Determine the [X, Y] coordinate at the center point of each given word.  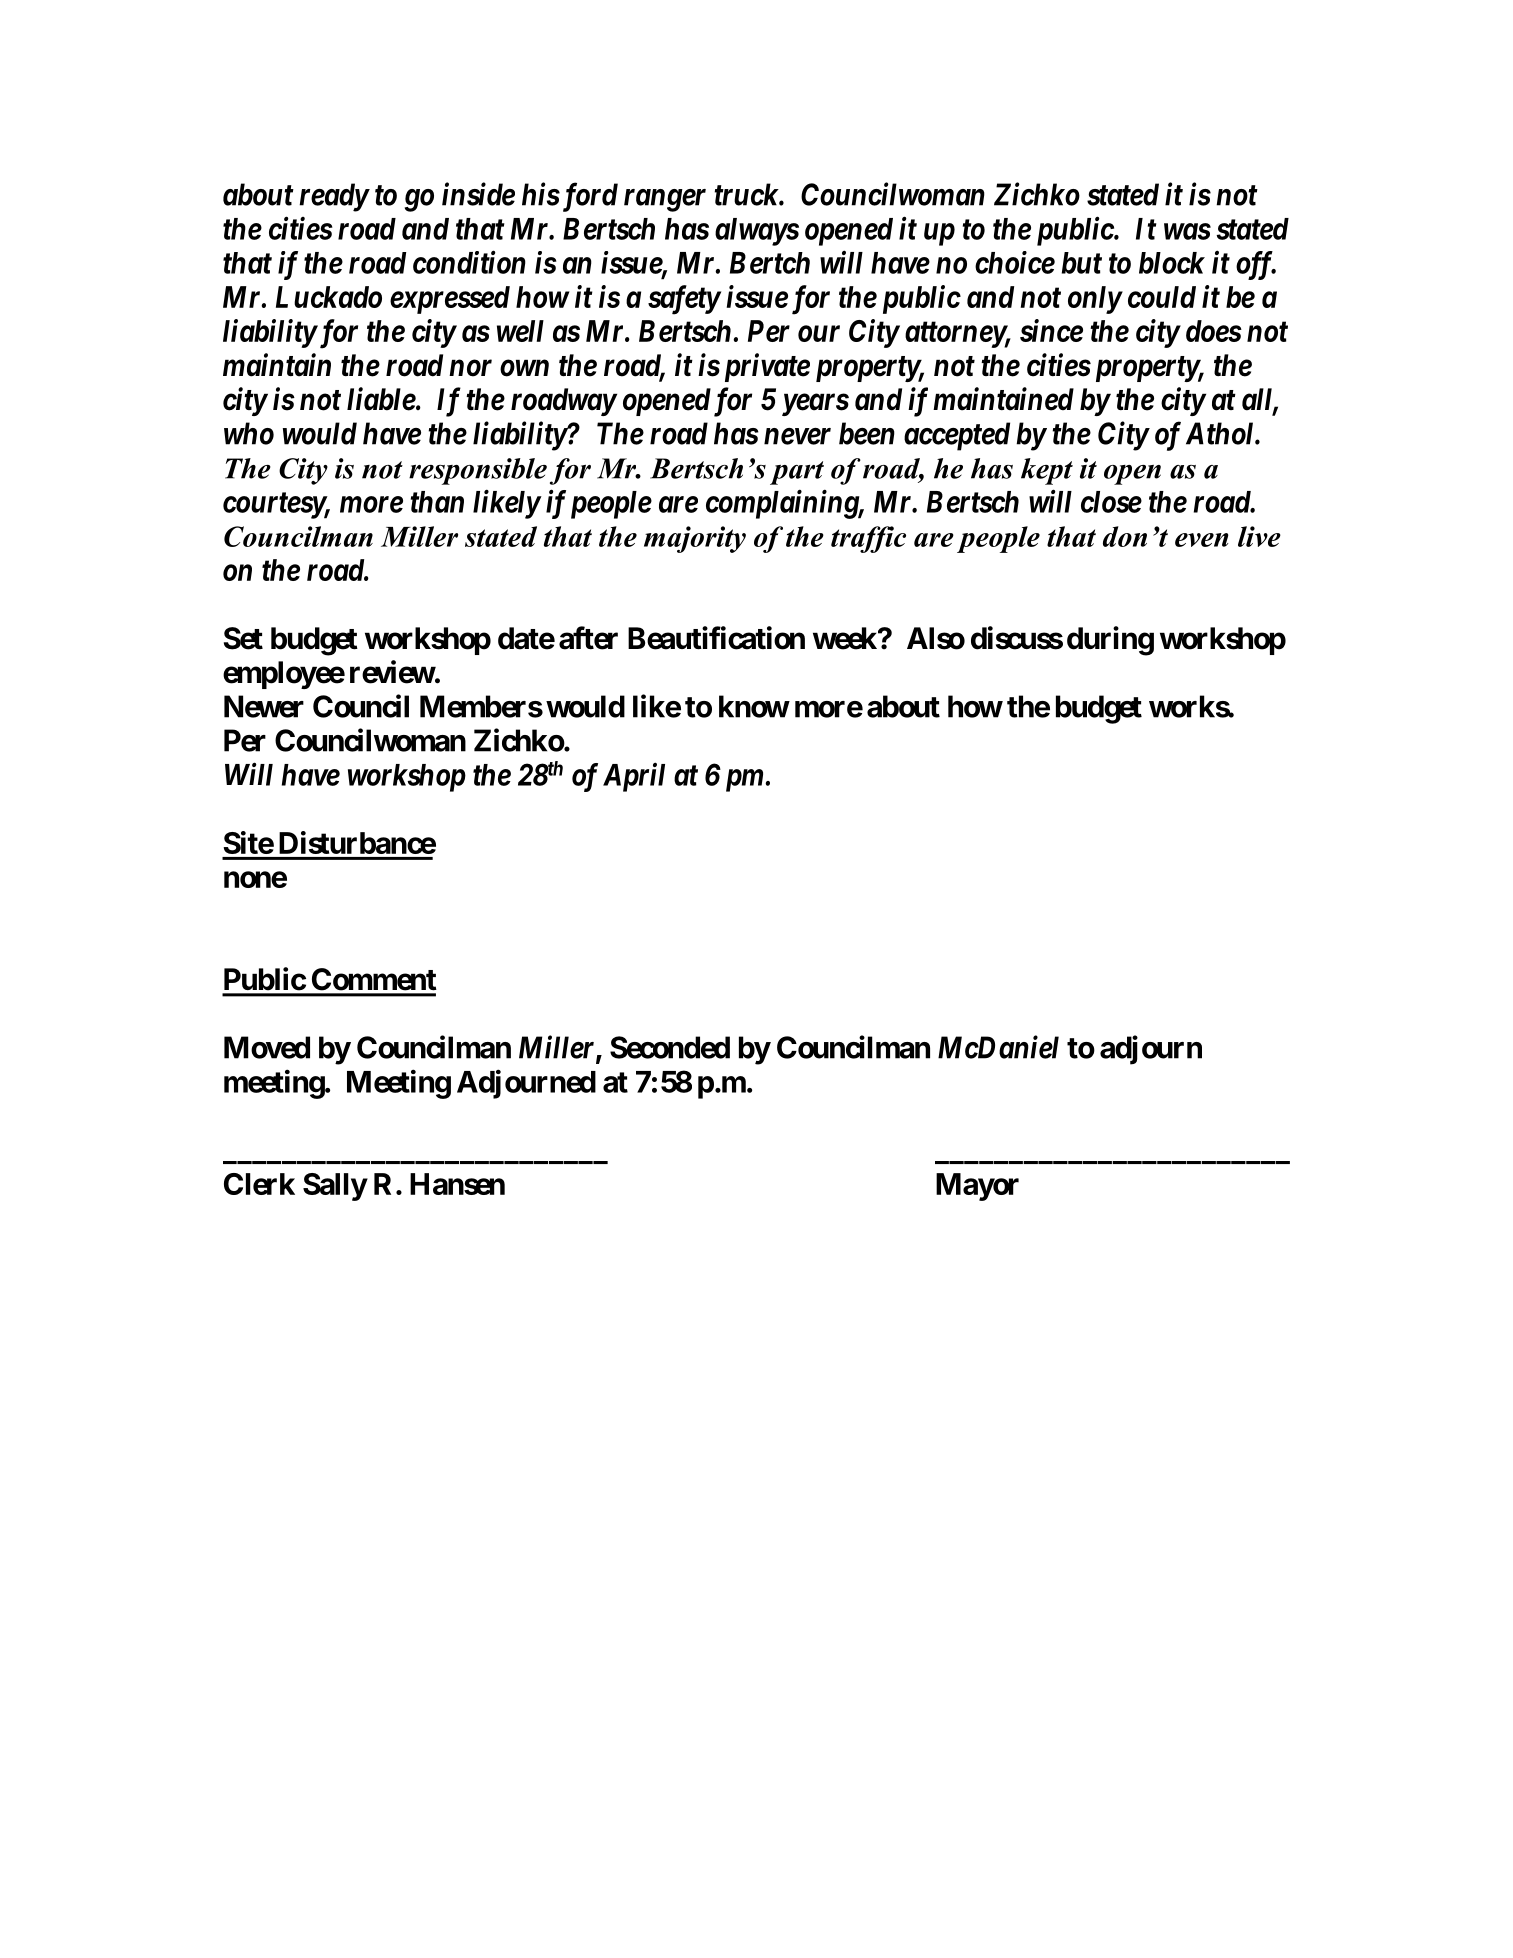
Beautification [716, 638]
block [1172, 263]
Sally [335, 1187]
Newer [264, 706]
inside [478, 194]
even [1202, 540]
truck [747, 194]
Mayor [977, 1187]
